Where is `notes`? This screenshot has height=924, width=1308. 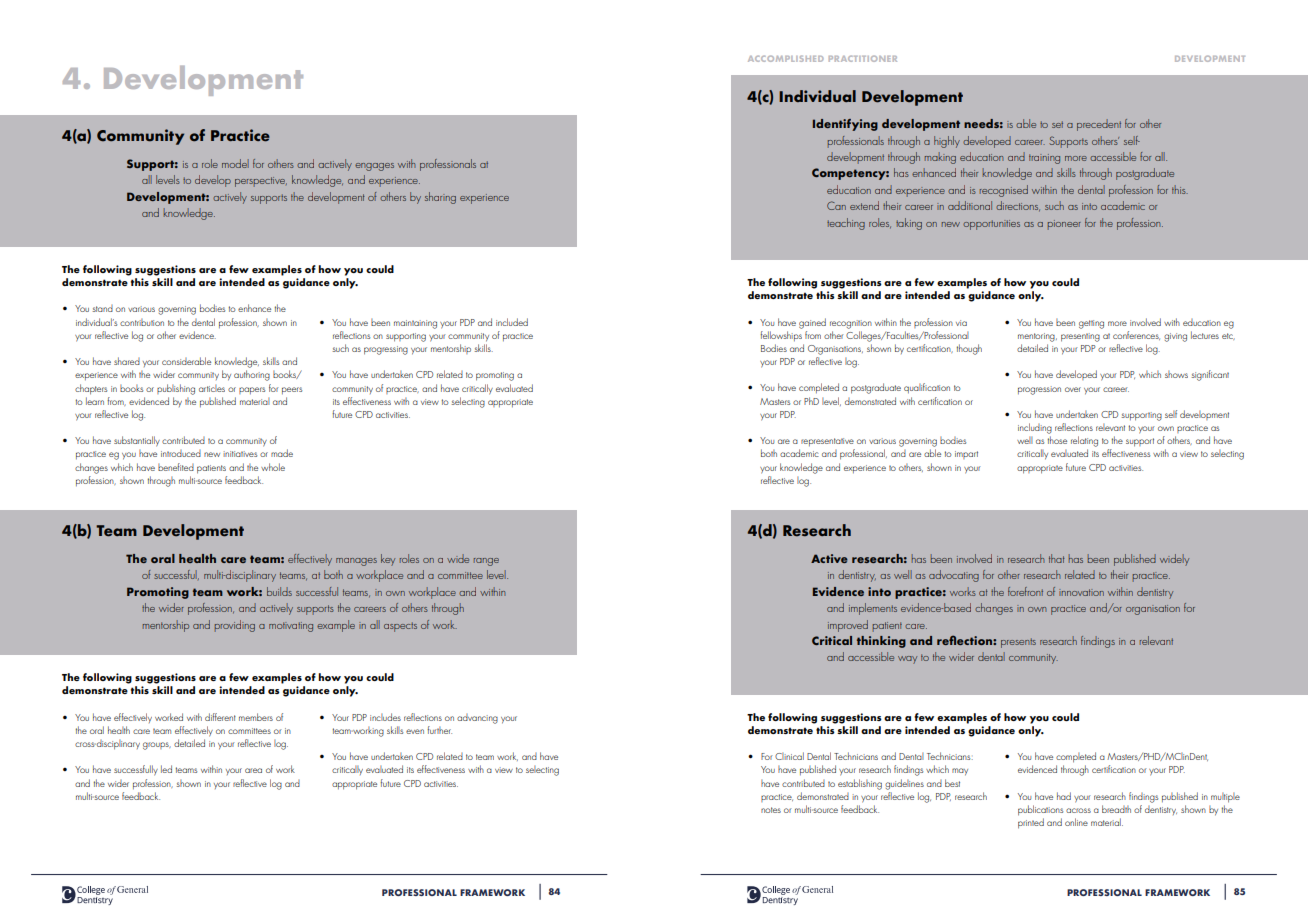
notes is located at coordinates (771, 810).
